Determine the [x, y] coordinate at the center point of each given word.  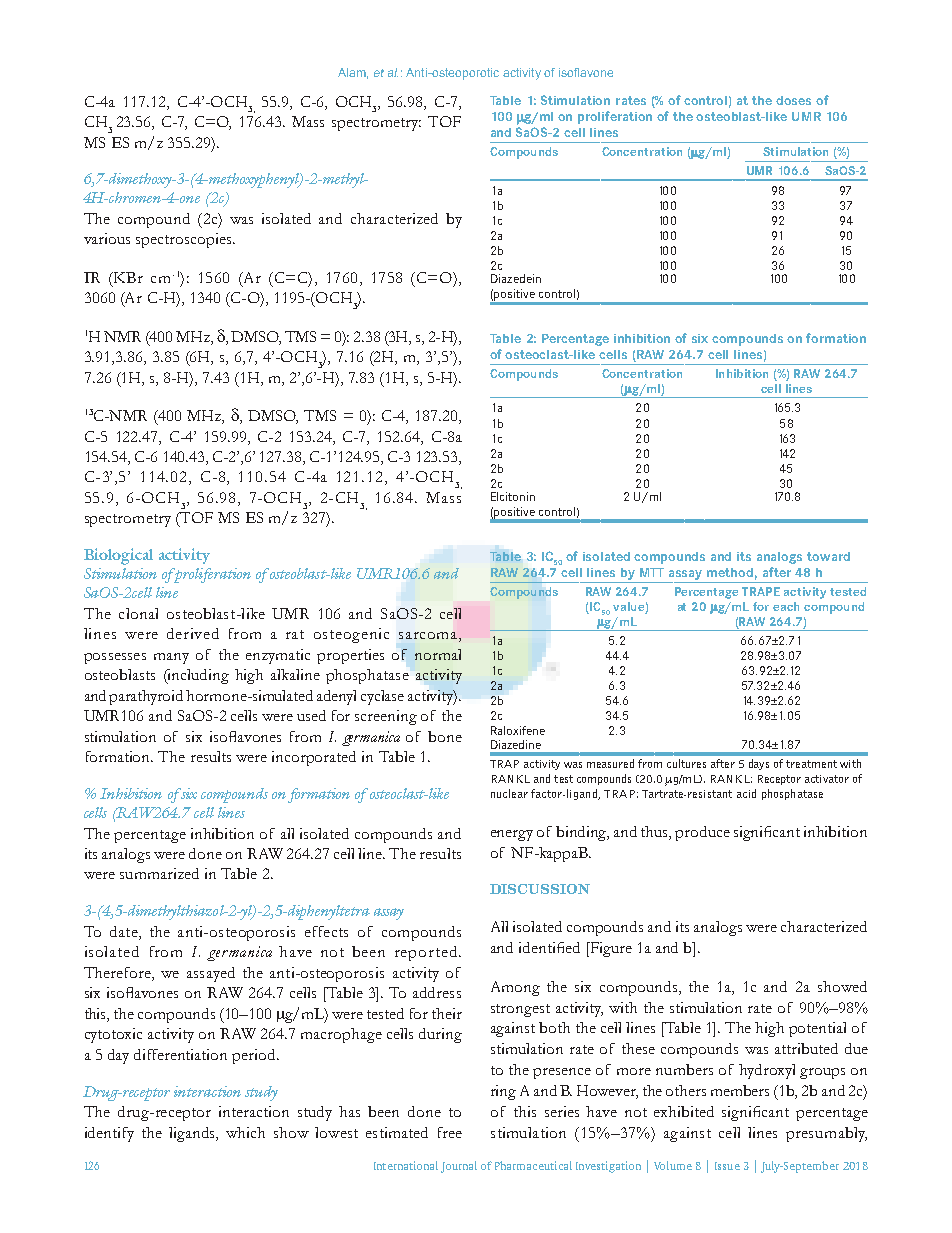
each [786, 606]
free [450, 1132]
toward [828, 556]
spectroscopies [185, 240]
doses [793, 100]
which [245, 1132]
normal [438, 654]
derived [193, 633]
